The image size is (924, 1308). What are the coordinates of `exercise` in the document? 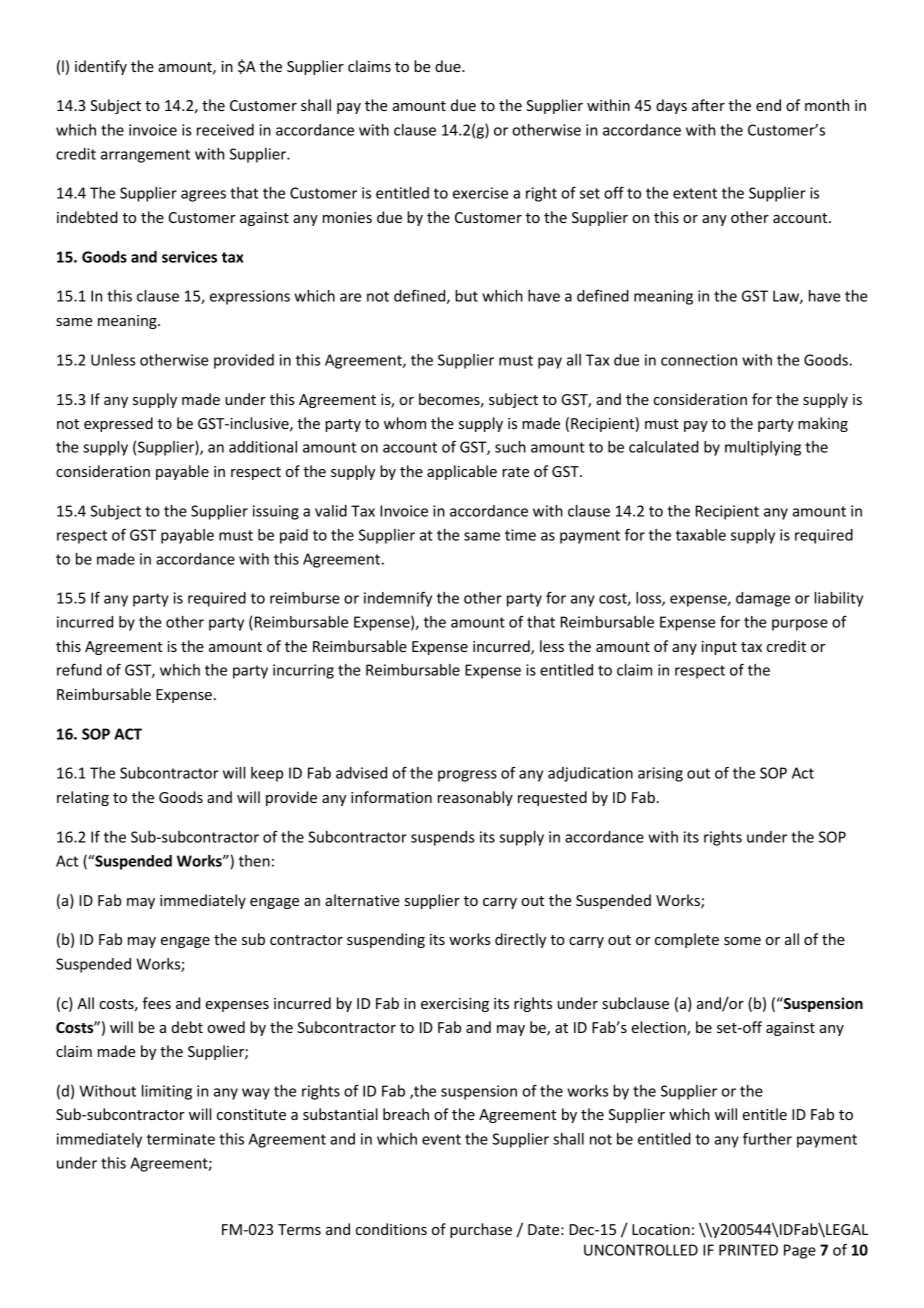 It's located at (480, 193).
